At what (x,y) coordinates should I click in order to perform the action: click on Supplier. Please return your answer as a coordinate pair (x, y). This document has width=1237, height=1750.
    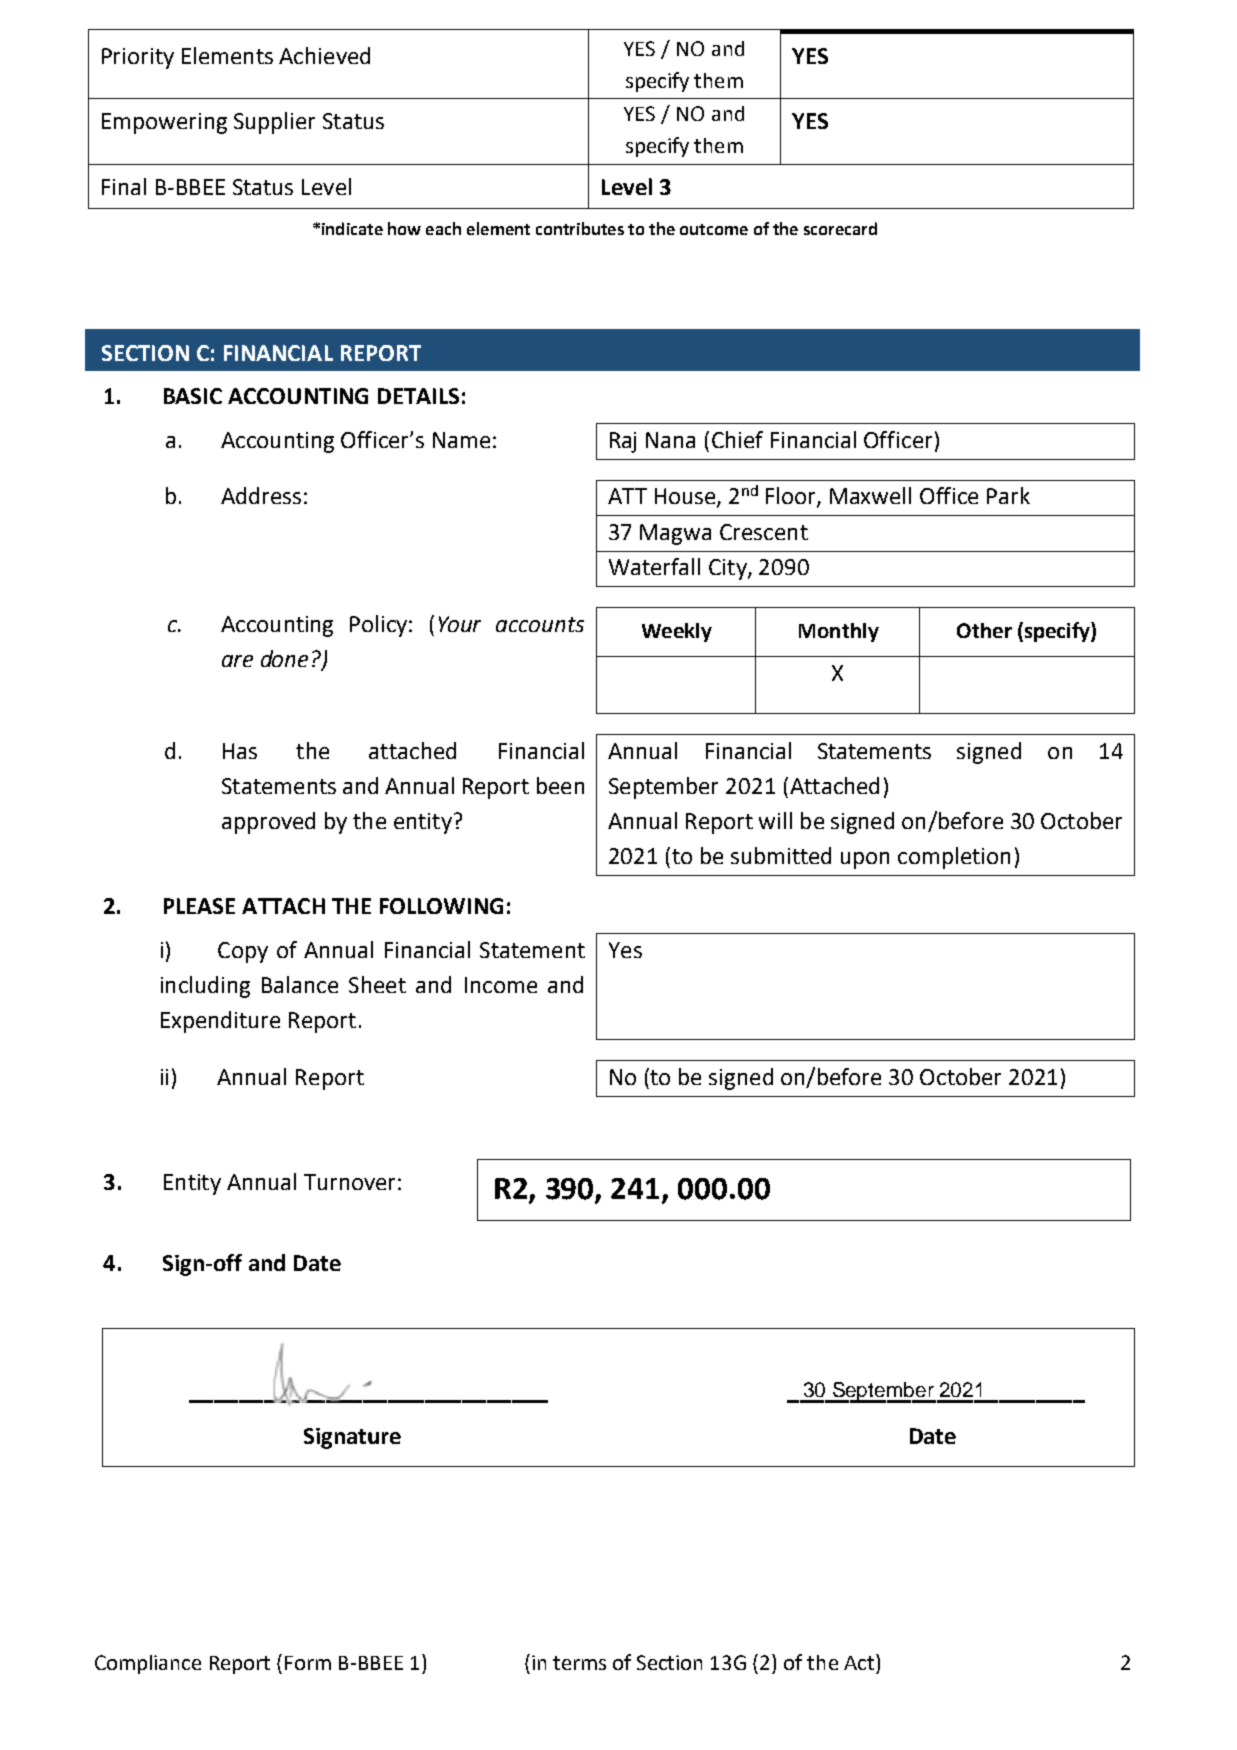
    Looking at the image, I should click on (274, 123).
